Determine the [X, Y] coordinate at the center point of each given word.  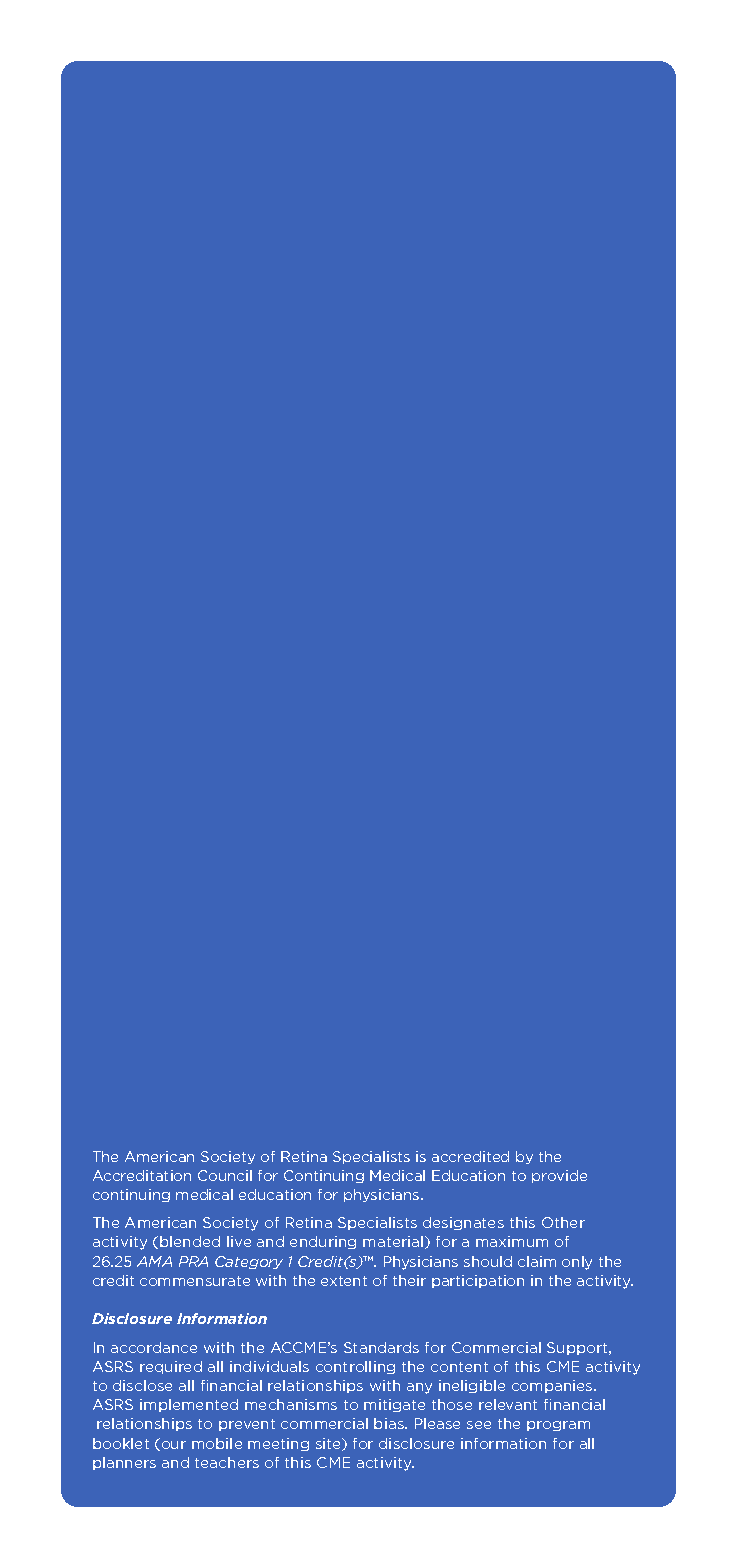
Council [225, 1175]
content [459, 1367]
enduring [323, 1242]
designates [463, 1223]
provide [559, 1176]
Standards [381, 1347]
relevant [508, 1404]
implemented [189, 1405]
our [172, 1446]
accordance [154, 1347]
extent [344, 1281]
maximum [512, 1241]
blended [190, 1241]
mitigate [394, 1405]
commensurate [195, 1281]
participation [478, 1281]
